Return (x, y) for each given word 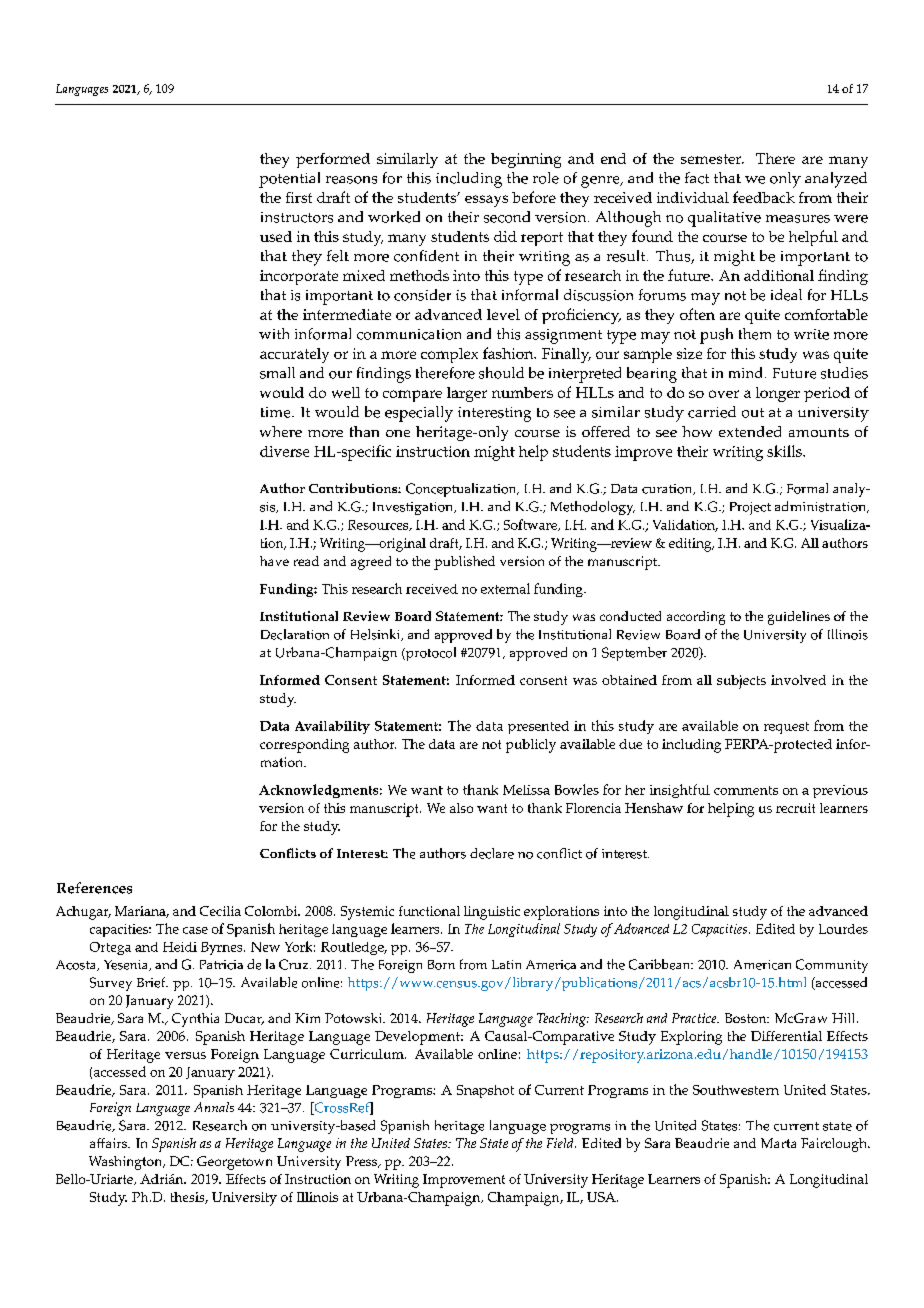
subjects (741, 682)
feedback (764, 197)
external (505, 588)
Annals (214, 1107)
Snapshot (485, 1091)
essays (486, 201)
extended (750, 431)
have (274, 561)
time (277, 412)
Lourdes (843, 929)
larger (467, 394)
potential (289, 180)
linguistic (492, 913)
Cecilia (220, 911)
